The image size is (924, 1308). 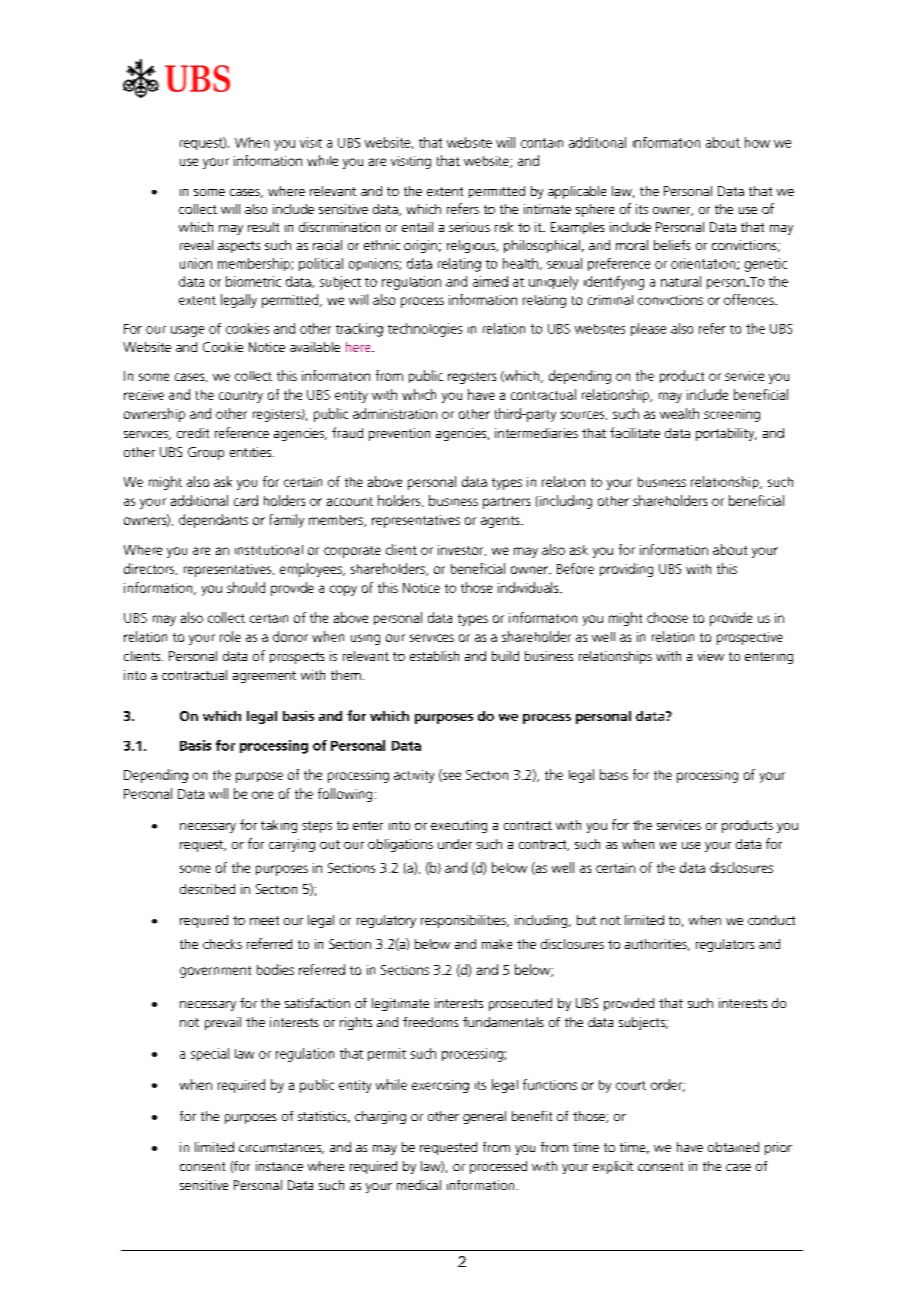 What do you see at coordinates (726, 434) in the document?
I see `portability` at bounding box center [726, 434].
